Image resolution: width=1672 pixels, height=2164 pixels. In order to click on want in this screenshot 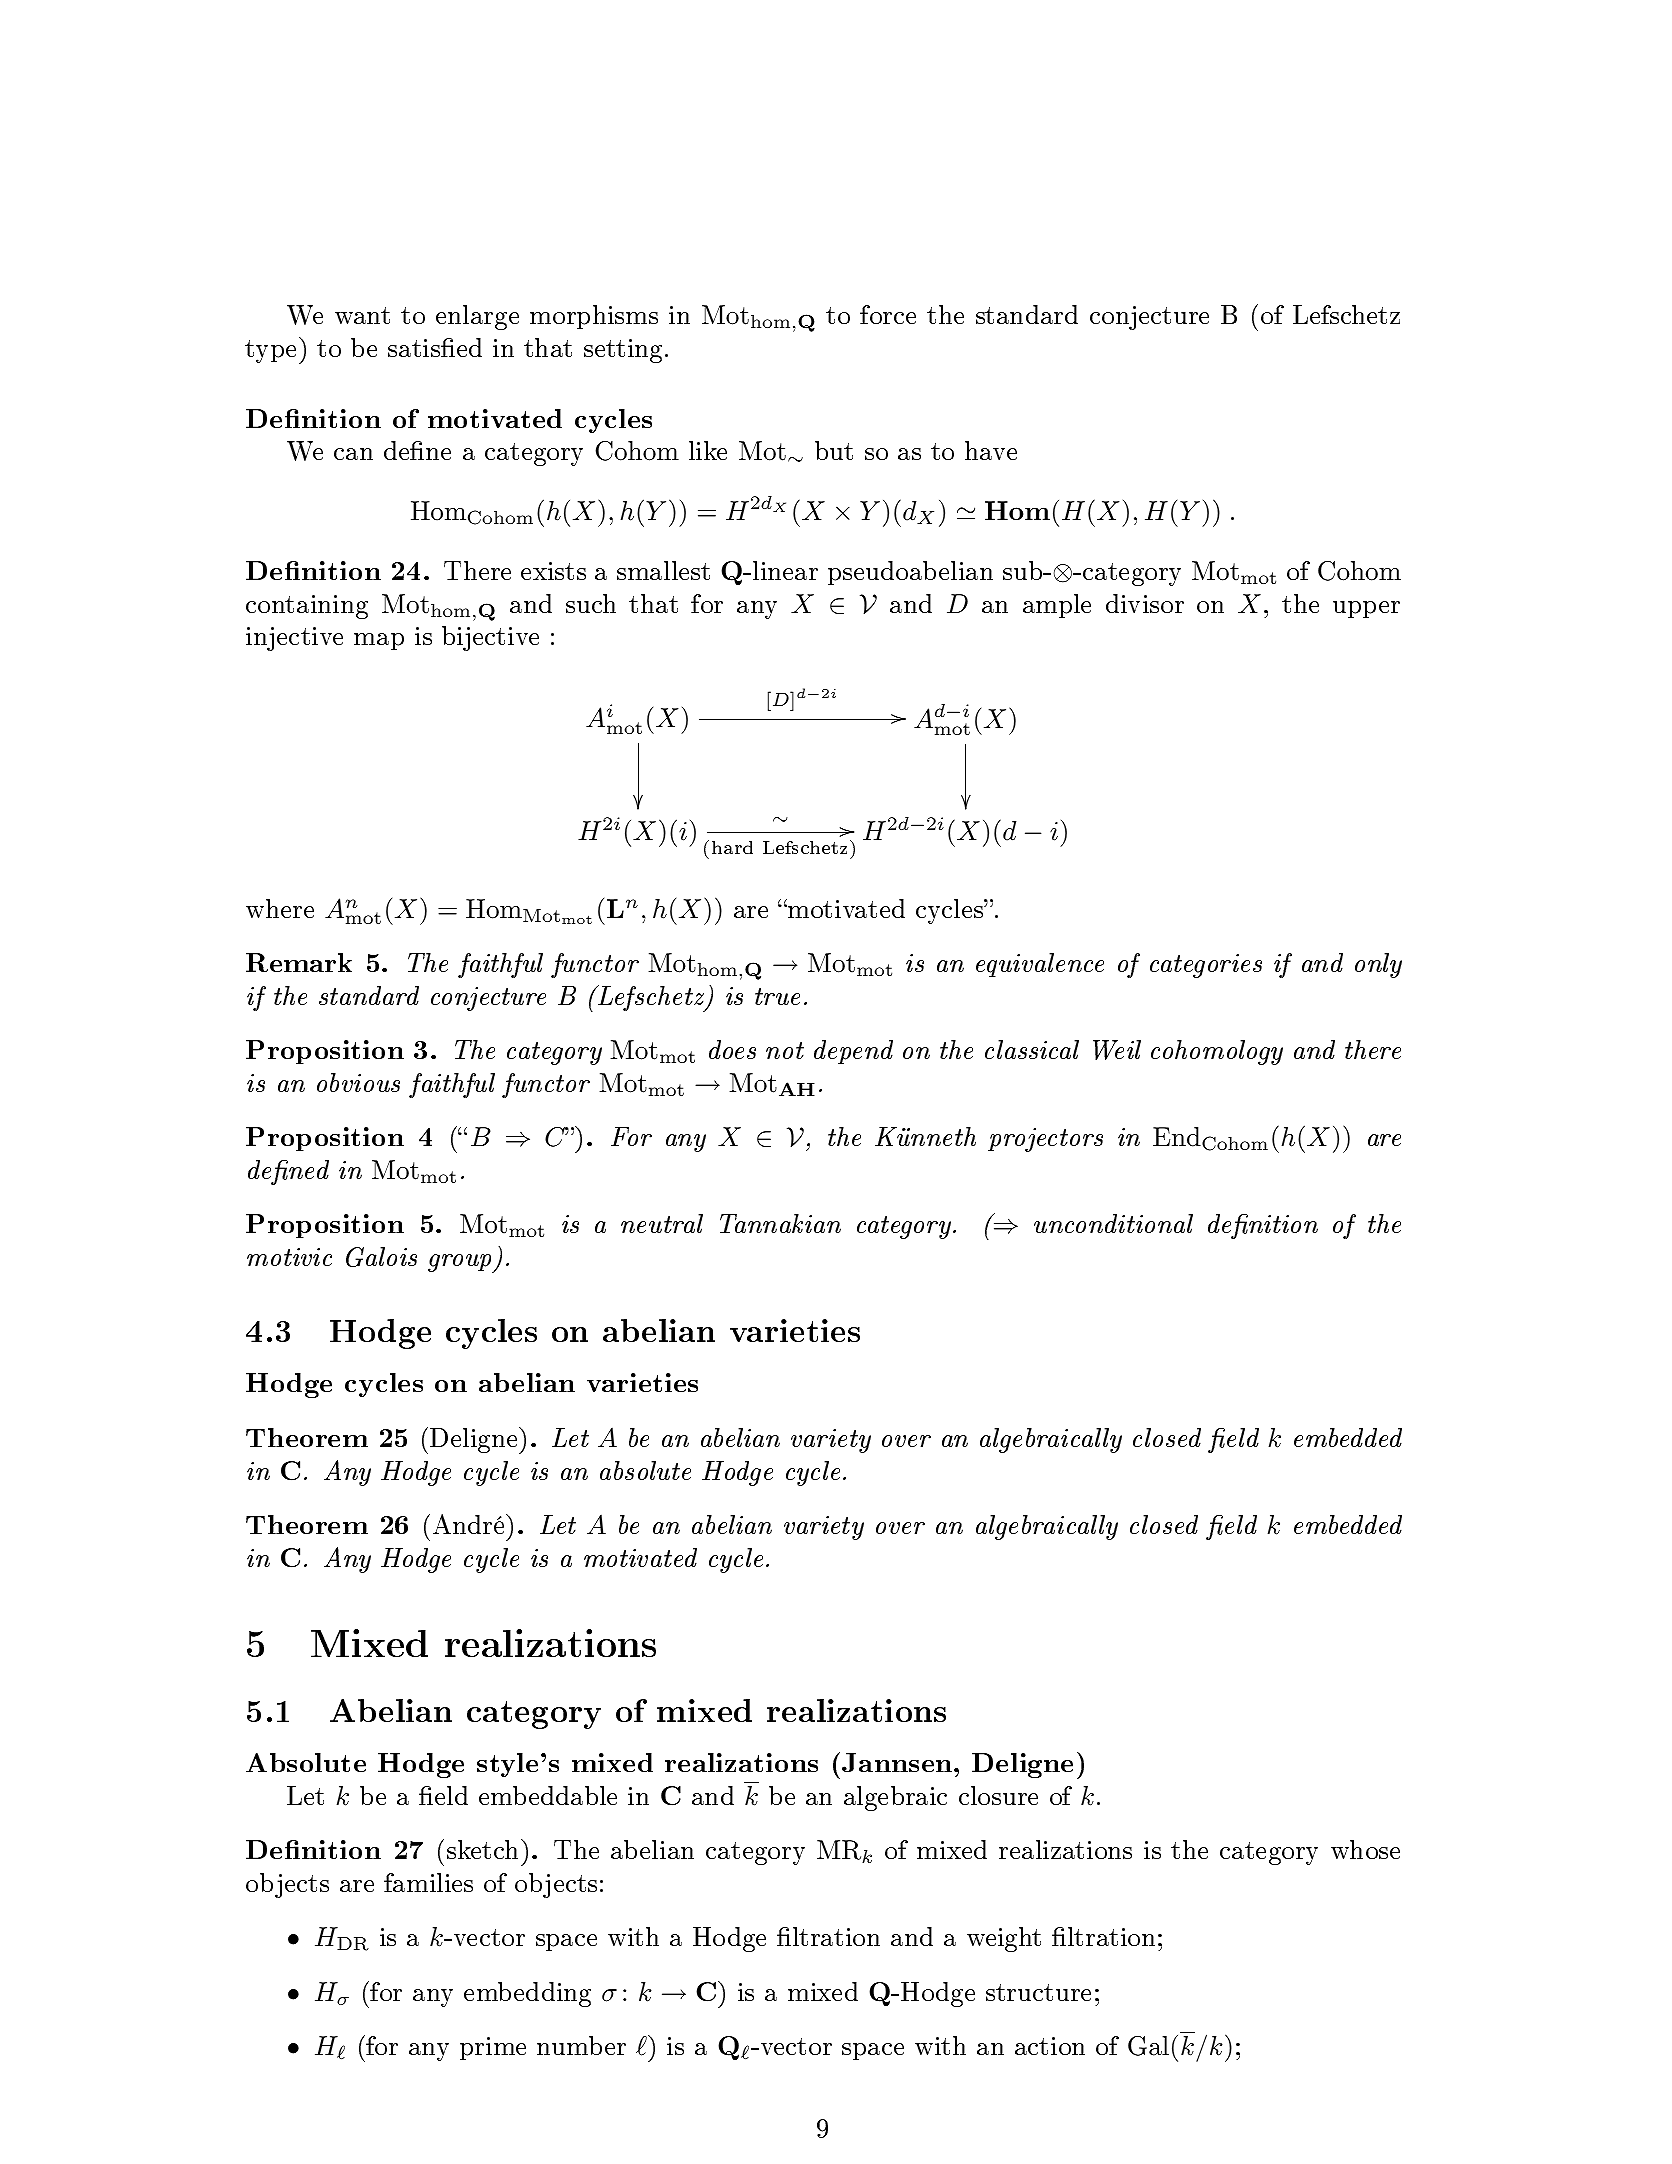, I will do `click(362, 315)`.
